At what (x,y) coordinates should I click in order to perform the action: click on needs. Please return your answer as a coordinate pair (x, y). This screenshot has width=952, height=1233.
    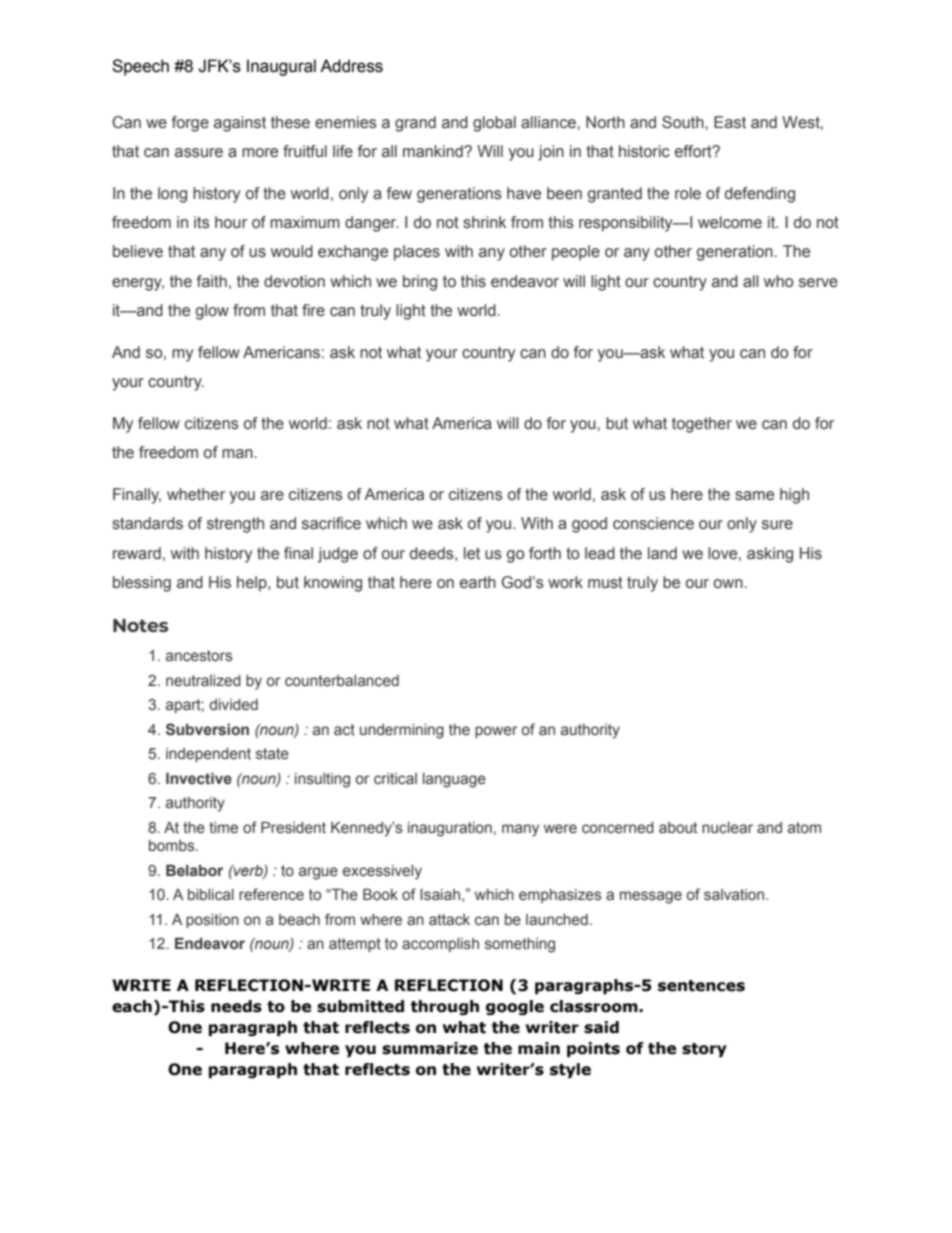
    Looking at the image, I should click on (236, 1006).
